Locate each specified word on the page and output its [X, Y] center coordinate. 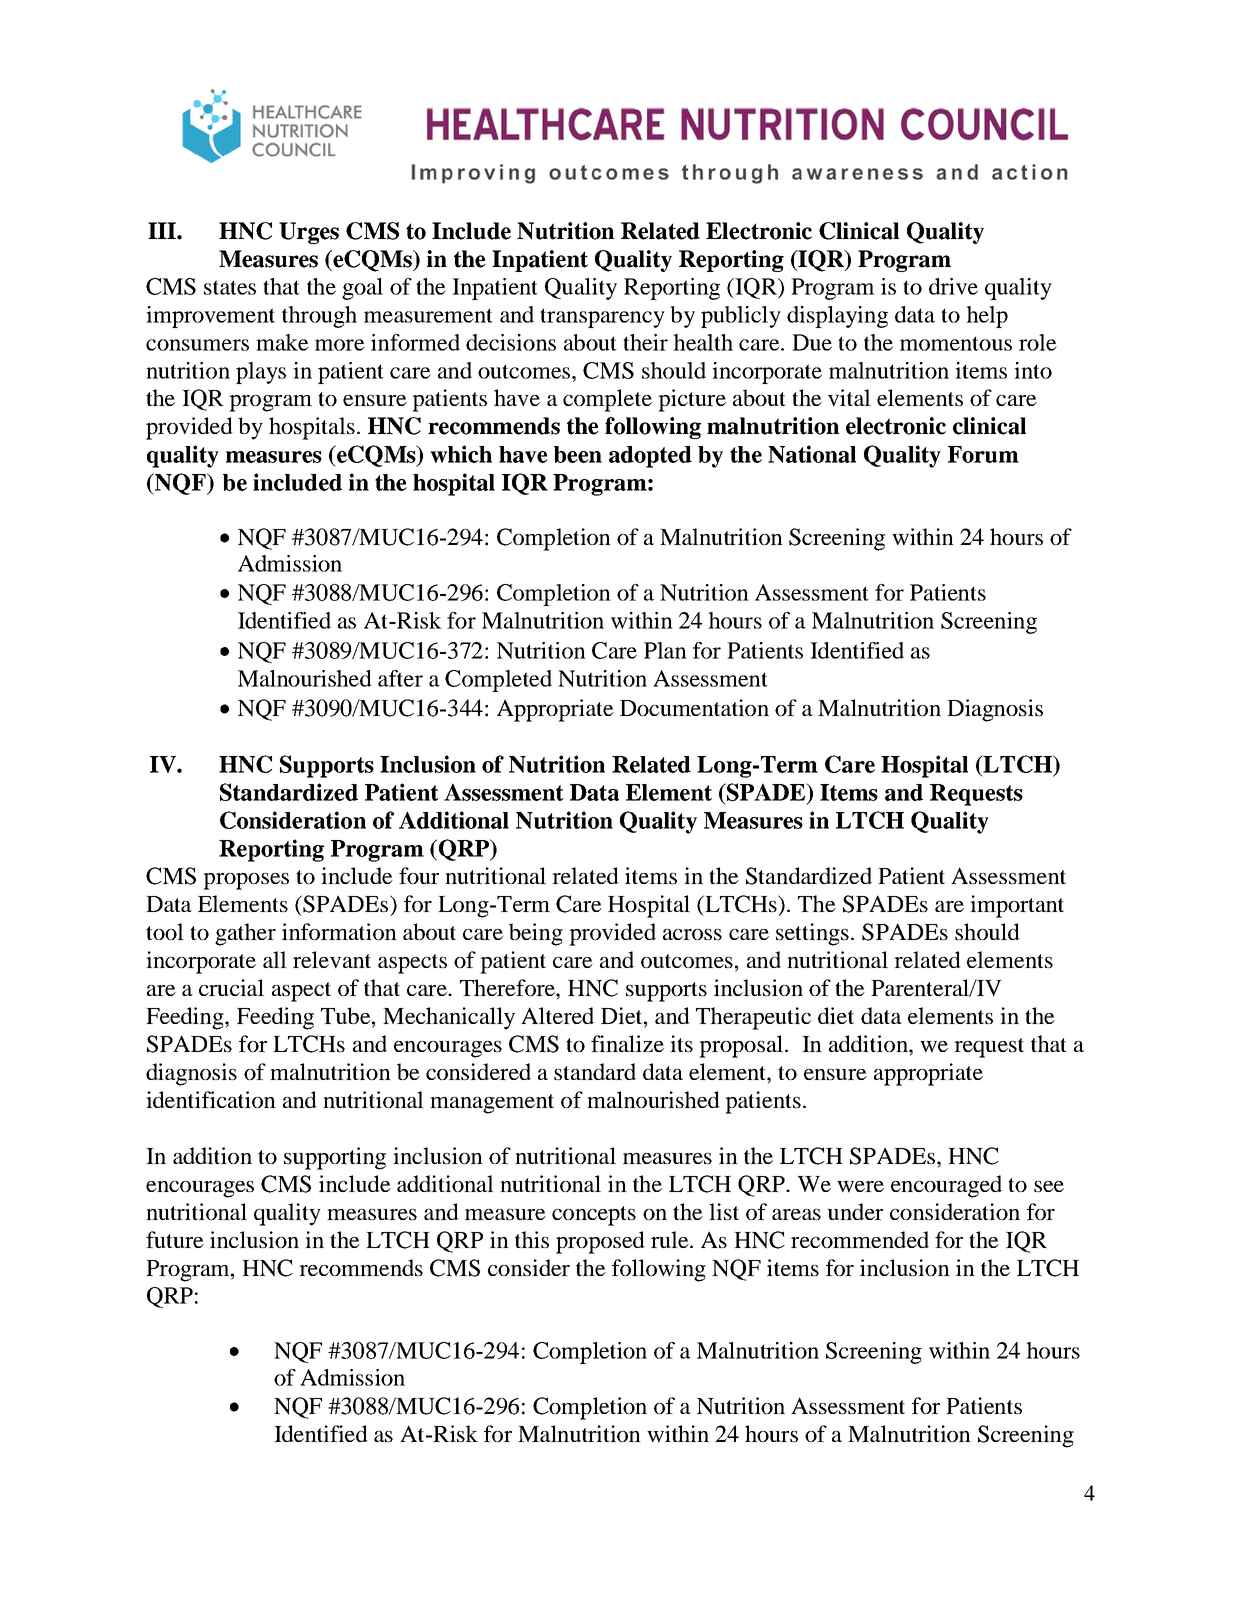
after [400, 678]
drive [953, 286]
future [175, 1239]
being [536, 934]
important [1017, 906]
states [230, 287]
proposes [246, 881]
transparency [602, 318]
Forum [983, 454]
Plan [665, 650]
